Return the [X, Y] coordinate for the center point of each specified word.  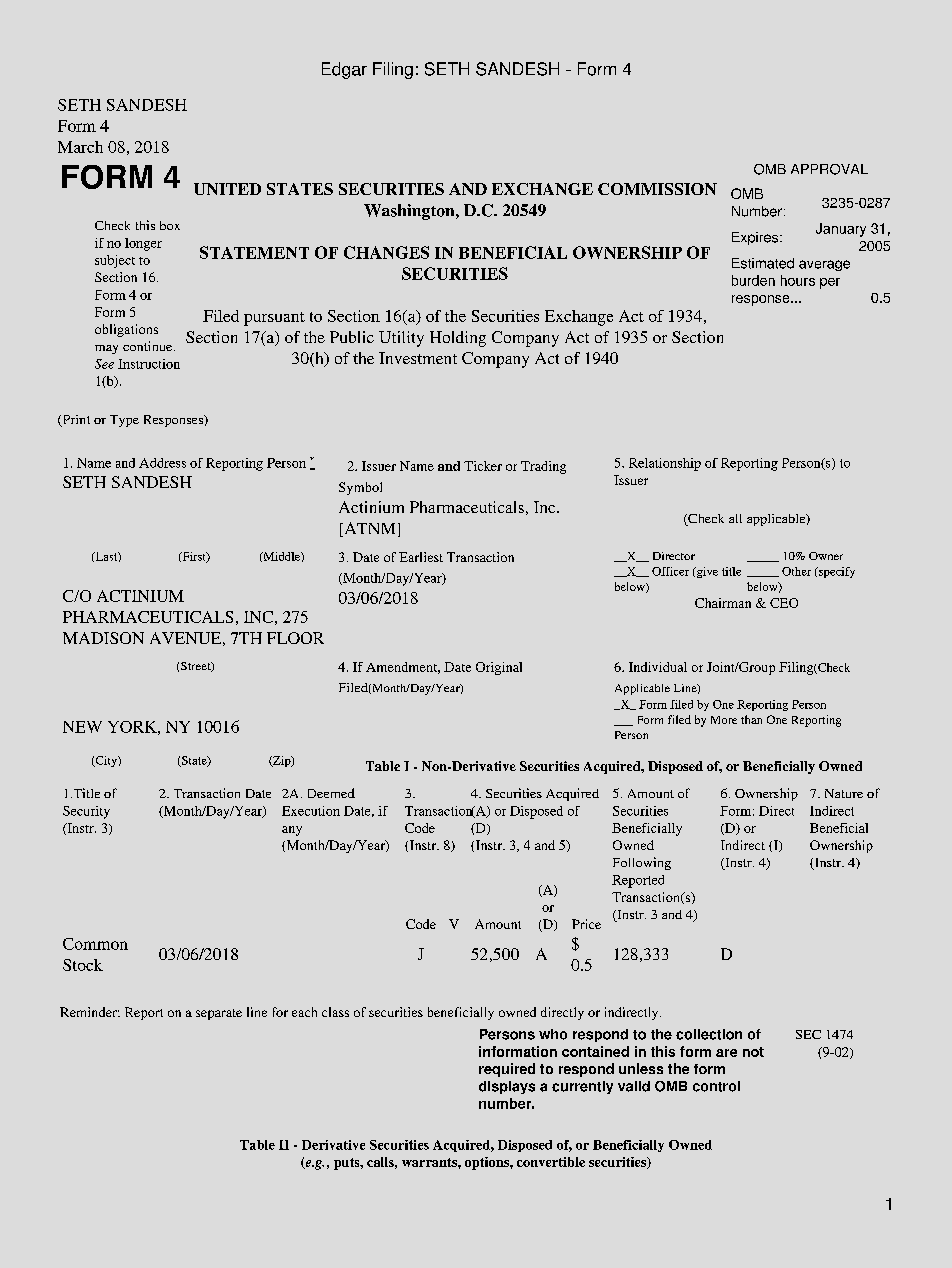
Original [499, 668]
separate [219, 1014]
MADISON [103, 638]
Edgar [344, 70]
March [80, 147]
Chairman [723, 603]
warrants [430, 1162]
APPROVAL [829, 169]
